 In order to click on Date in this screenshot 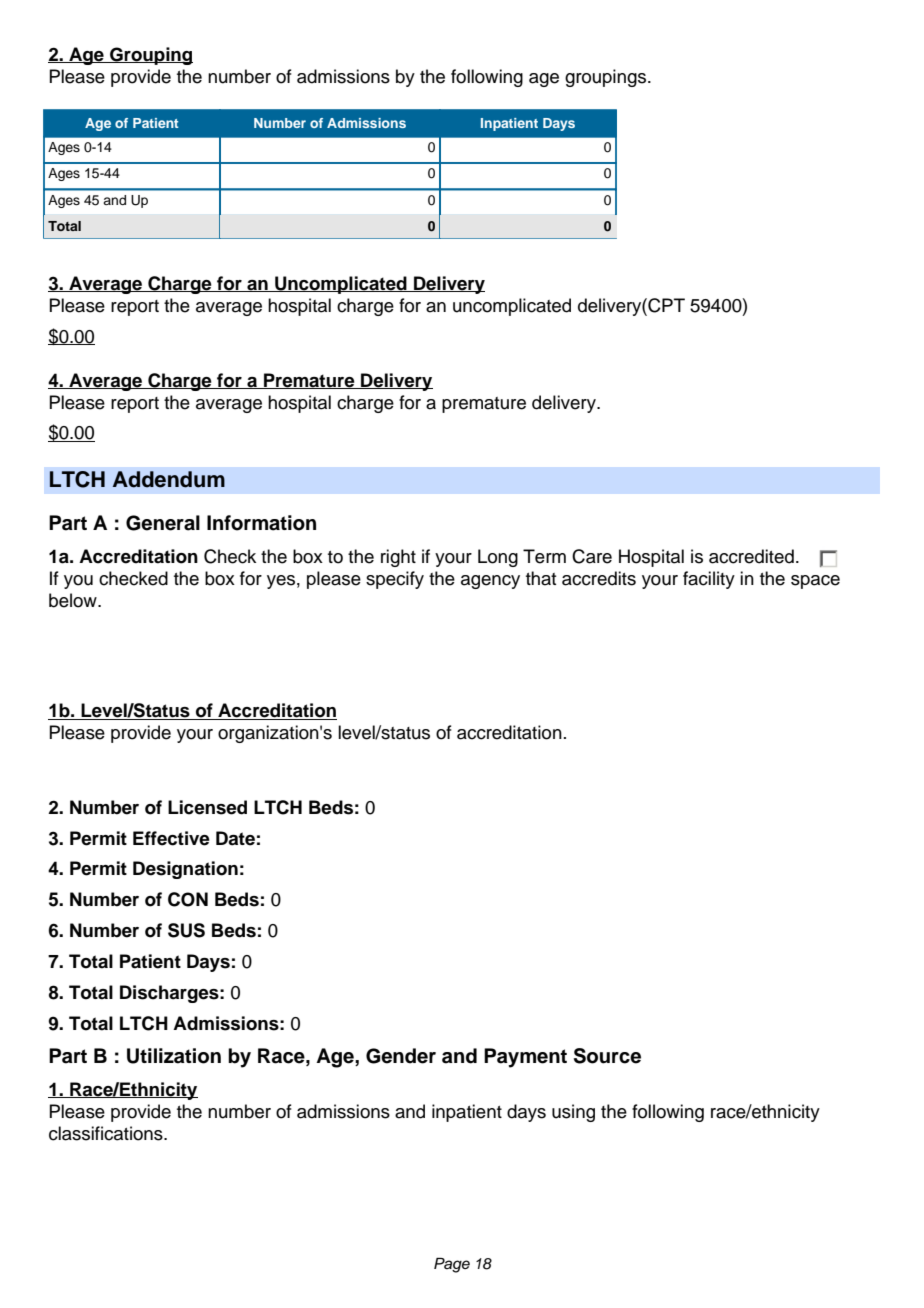, I will do `click(235, 838)`.
